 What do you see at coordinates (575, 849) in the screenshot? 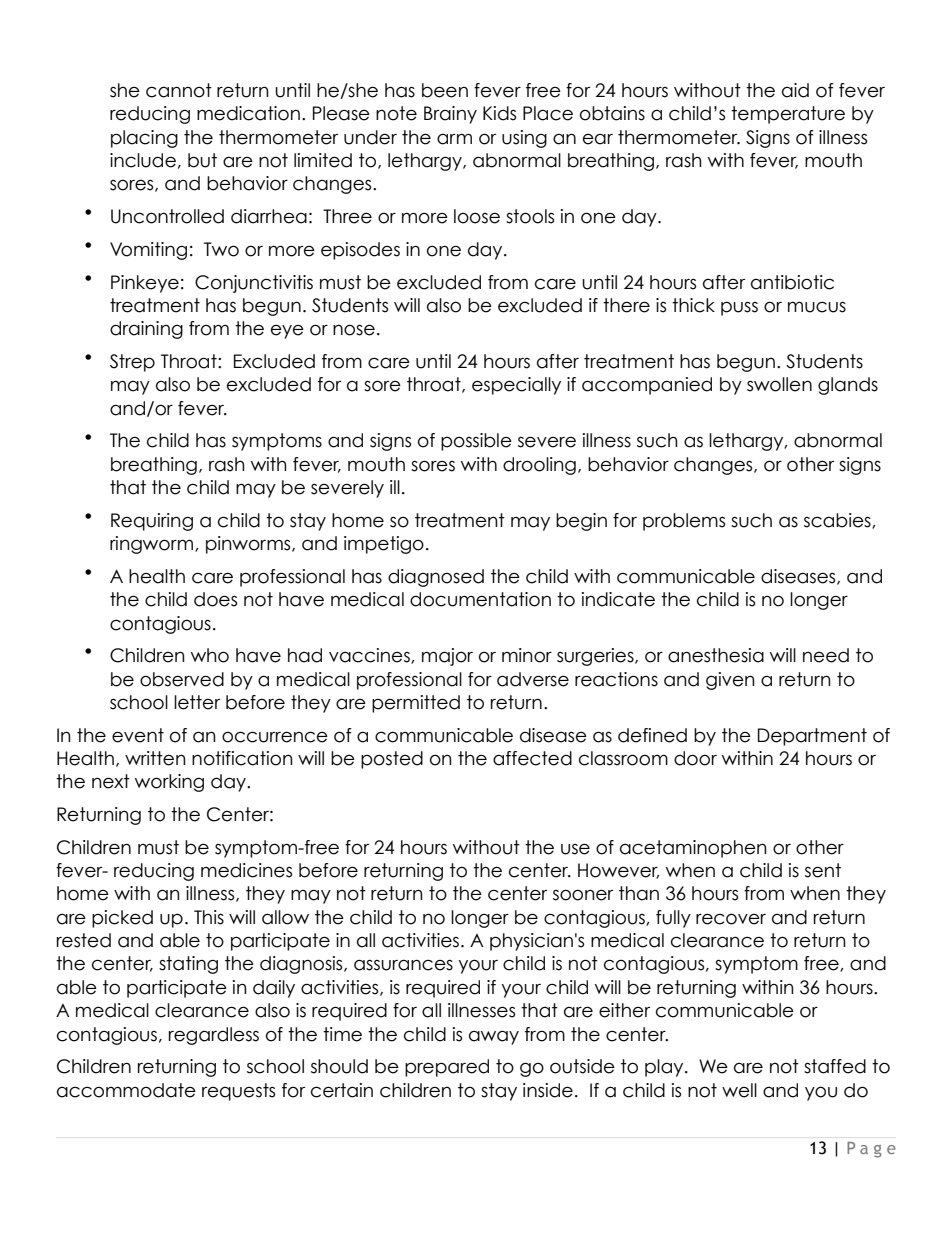
I see `use` at bounding box center [575, 849].
